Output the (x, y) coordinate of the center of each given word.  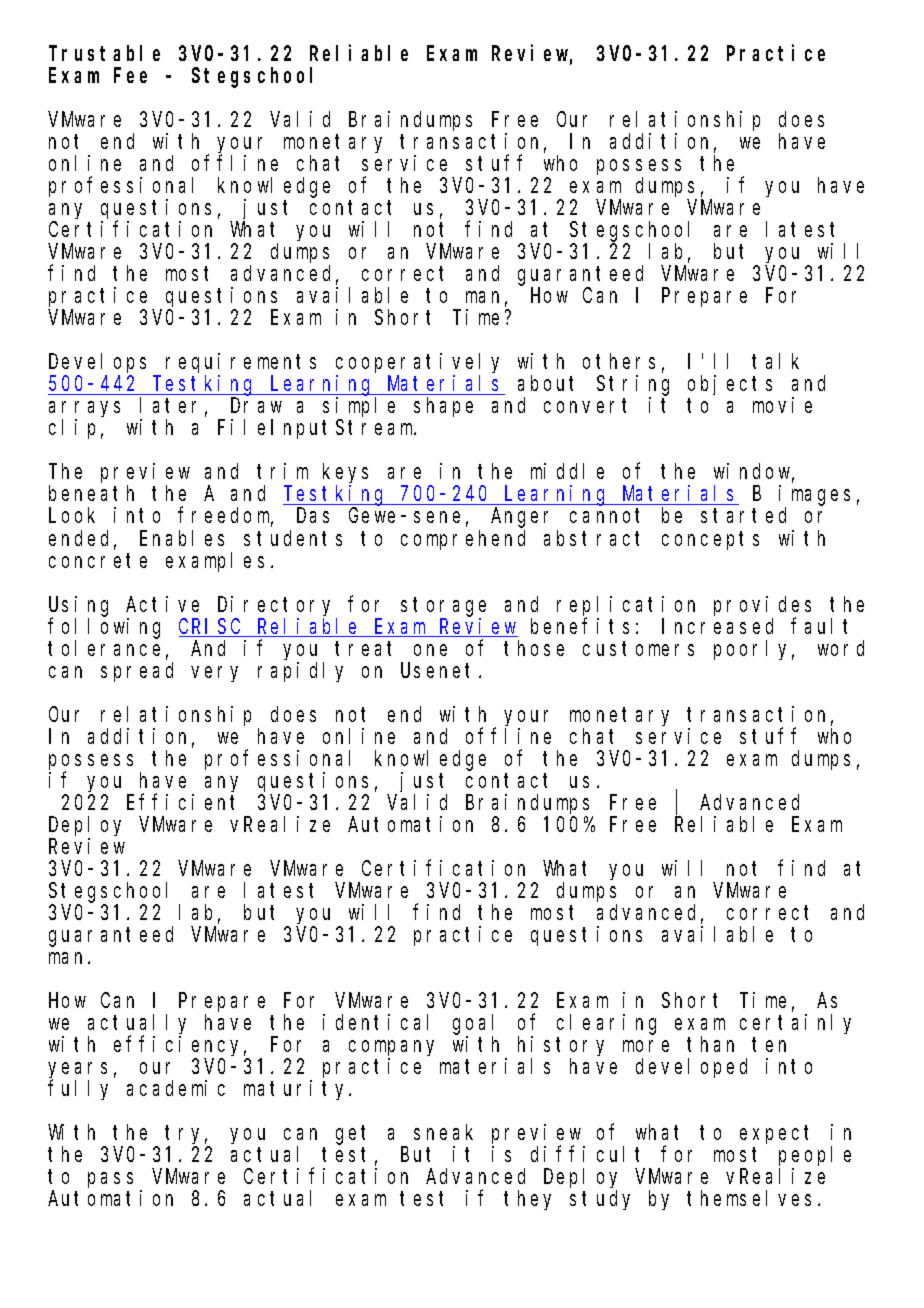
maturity (297, 1090)
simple (359, 408)
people (815, 1156)
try (186, 1135)
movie (782, 405)
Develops (97, 365)
